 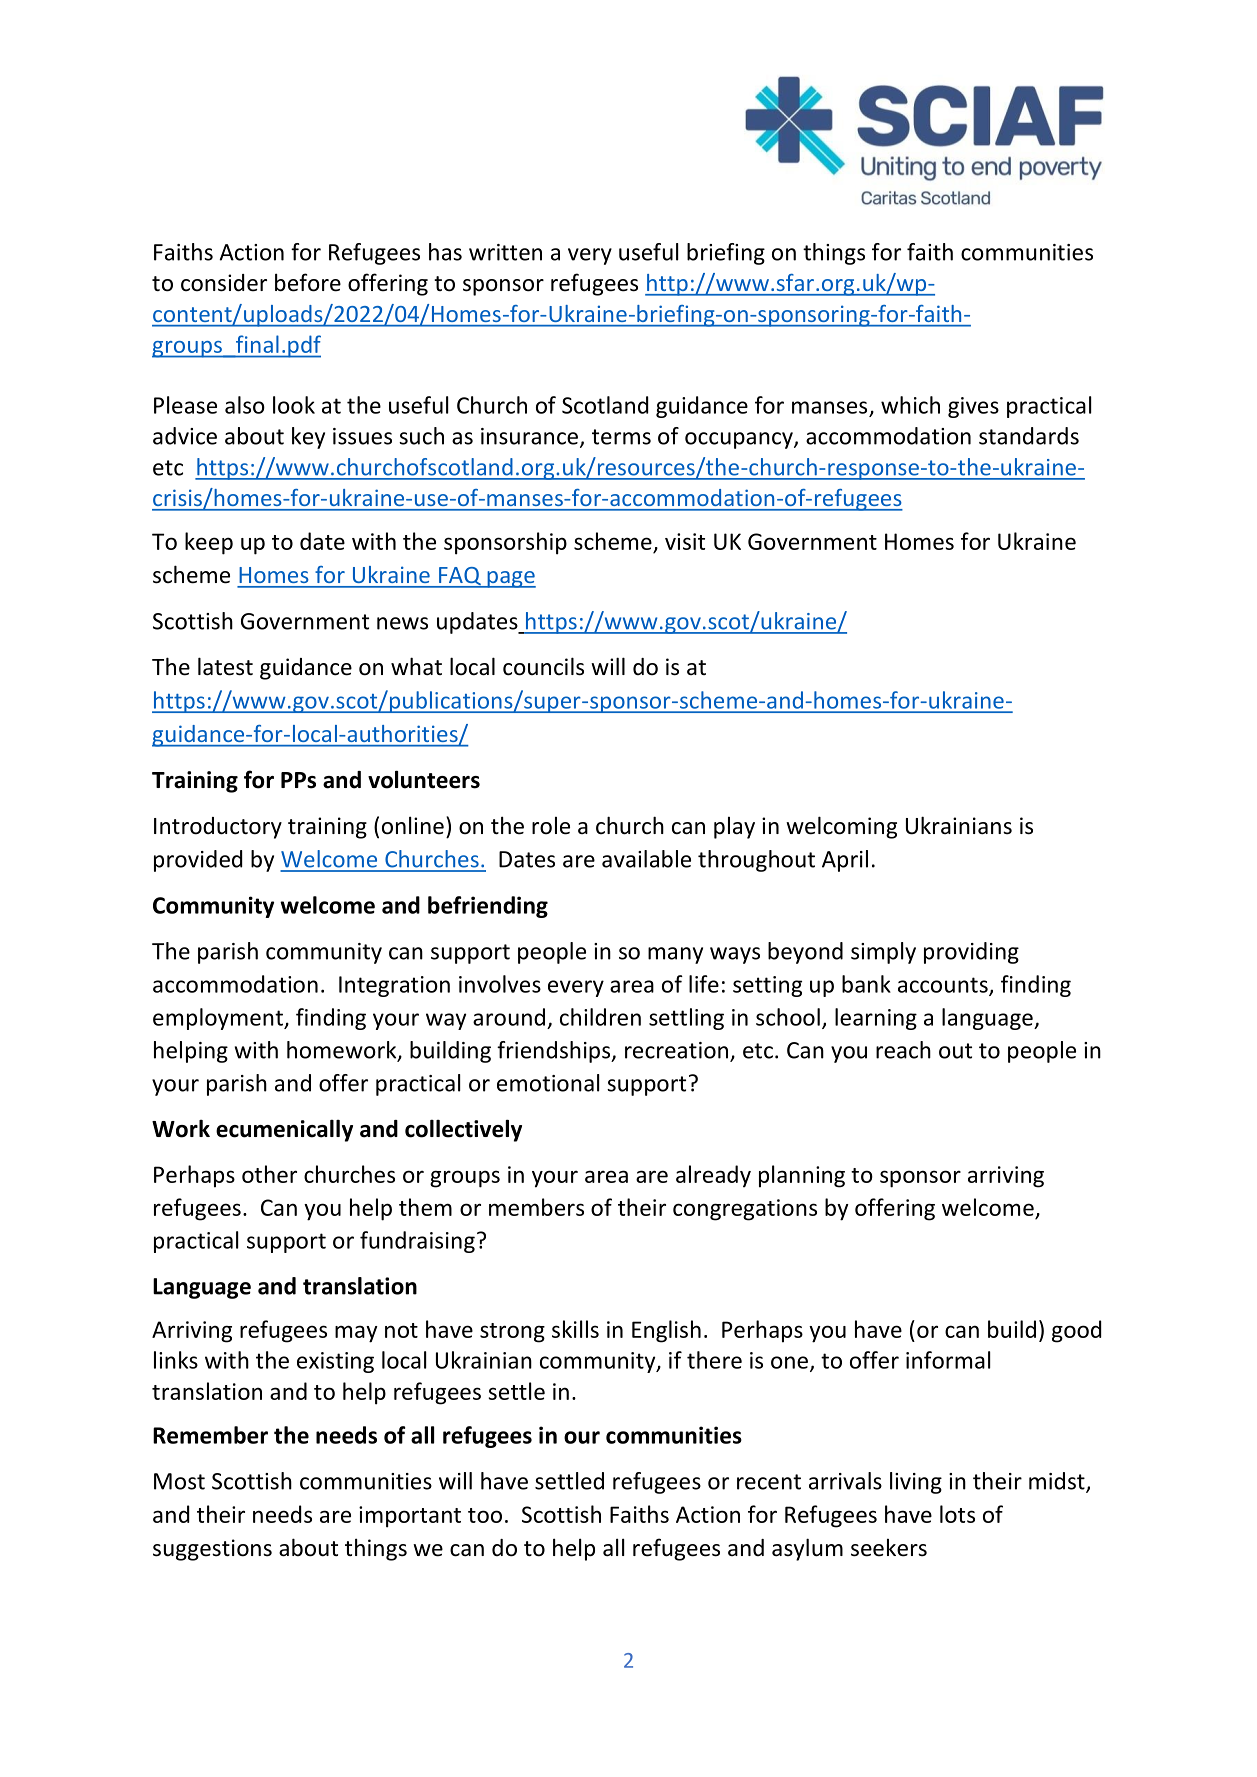 I want to click on other, so click(x=269, y=1174).
